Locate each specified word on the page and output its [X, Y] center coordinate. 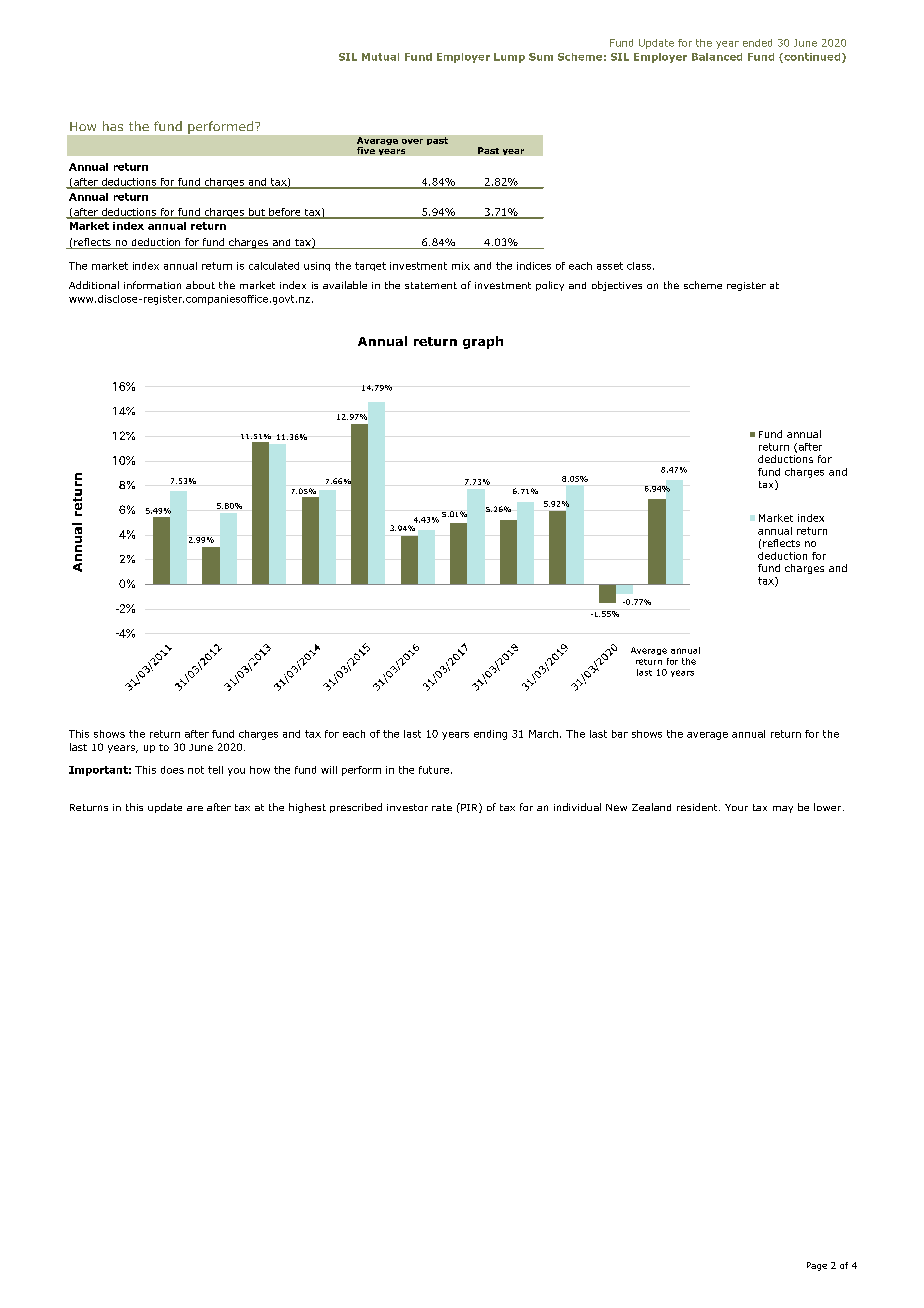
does [172, 770]
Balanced [717, 57]
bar [620, 734]
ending [490, 735]
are [195, 808]
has [113, 126]
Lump [509, 58]
